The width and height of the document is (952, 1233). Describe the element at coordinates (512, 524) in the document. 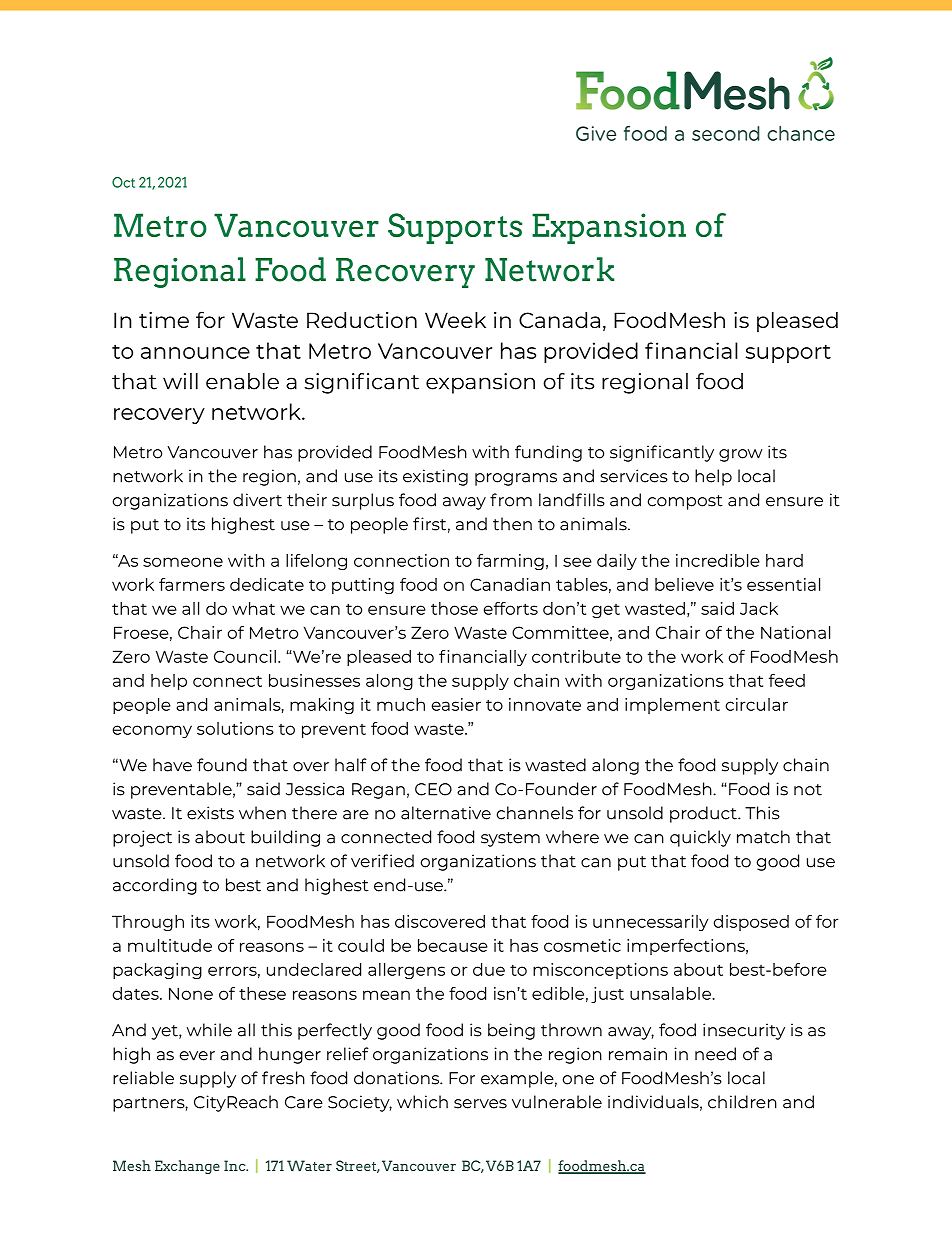

I see `then` at that location.
